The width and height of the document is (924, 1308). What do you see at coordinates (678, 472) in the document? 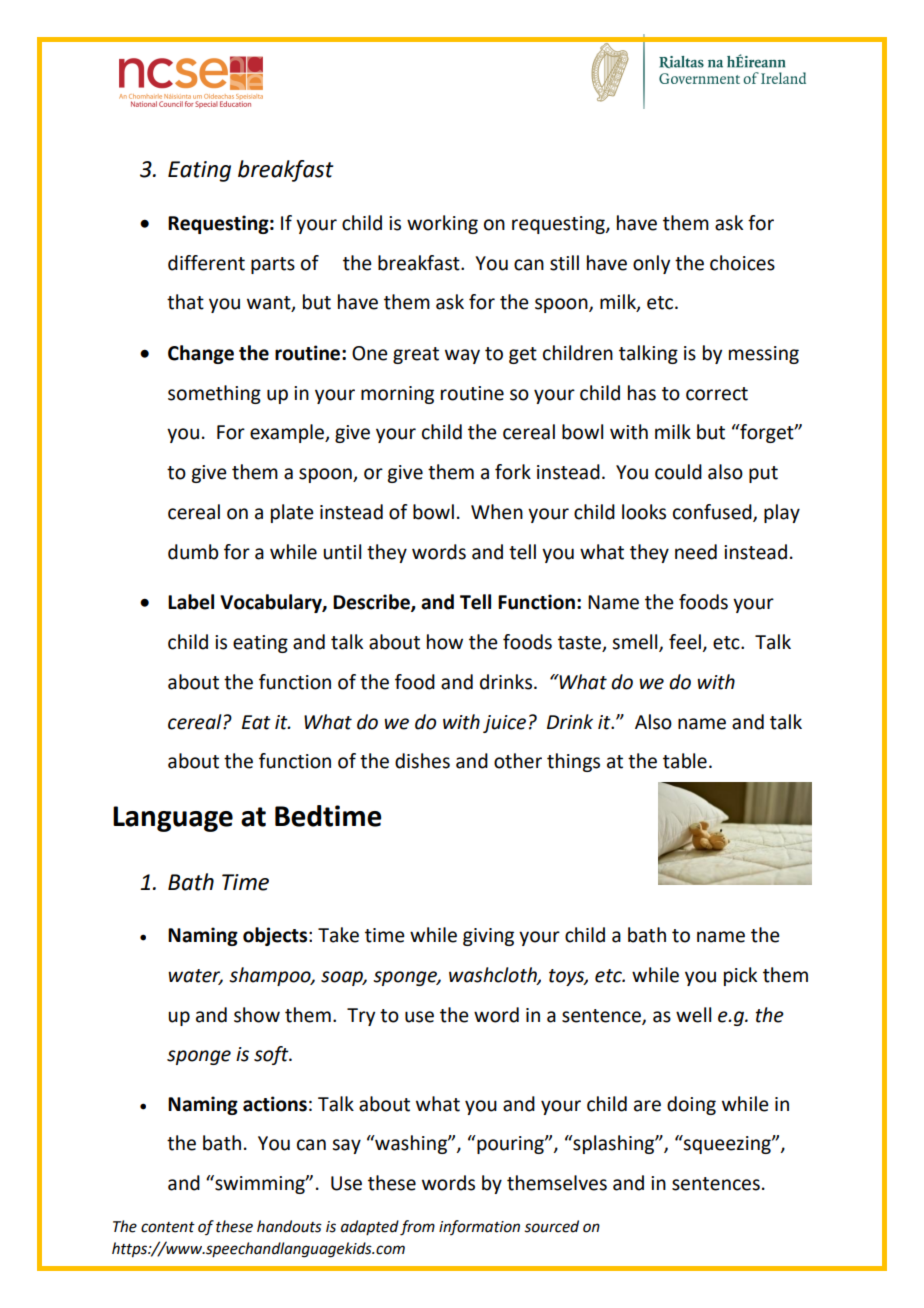
I see `could` at bounding box center [678, 472].
